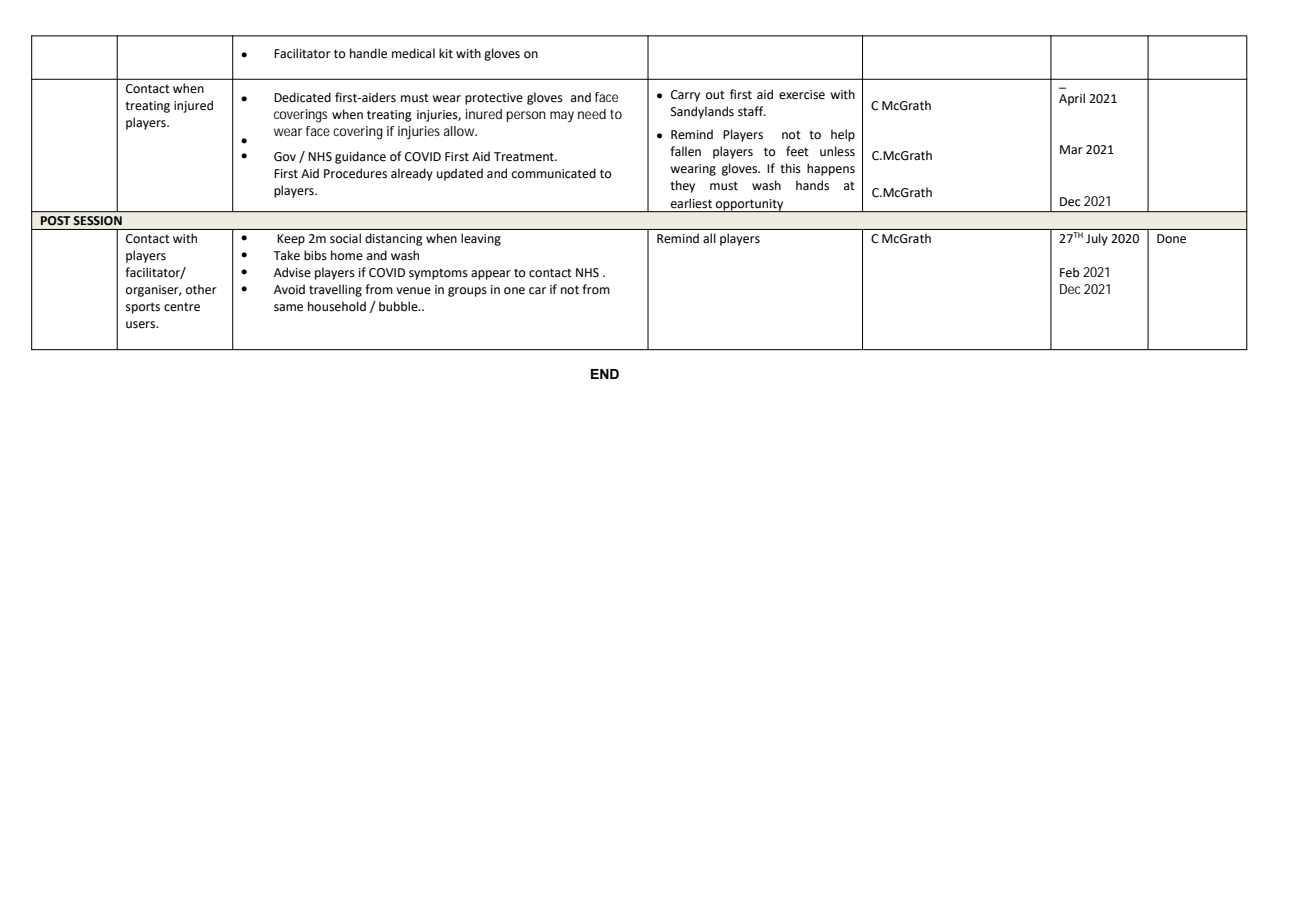 The width and height of the screenshot is (1308, 924). Describe the element at coordinates (605, 374) in the screenshot. I see `END` at that location.
